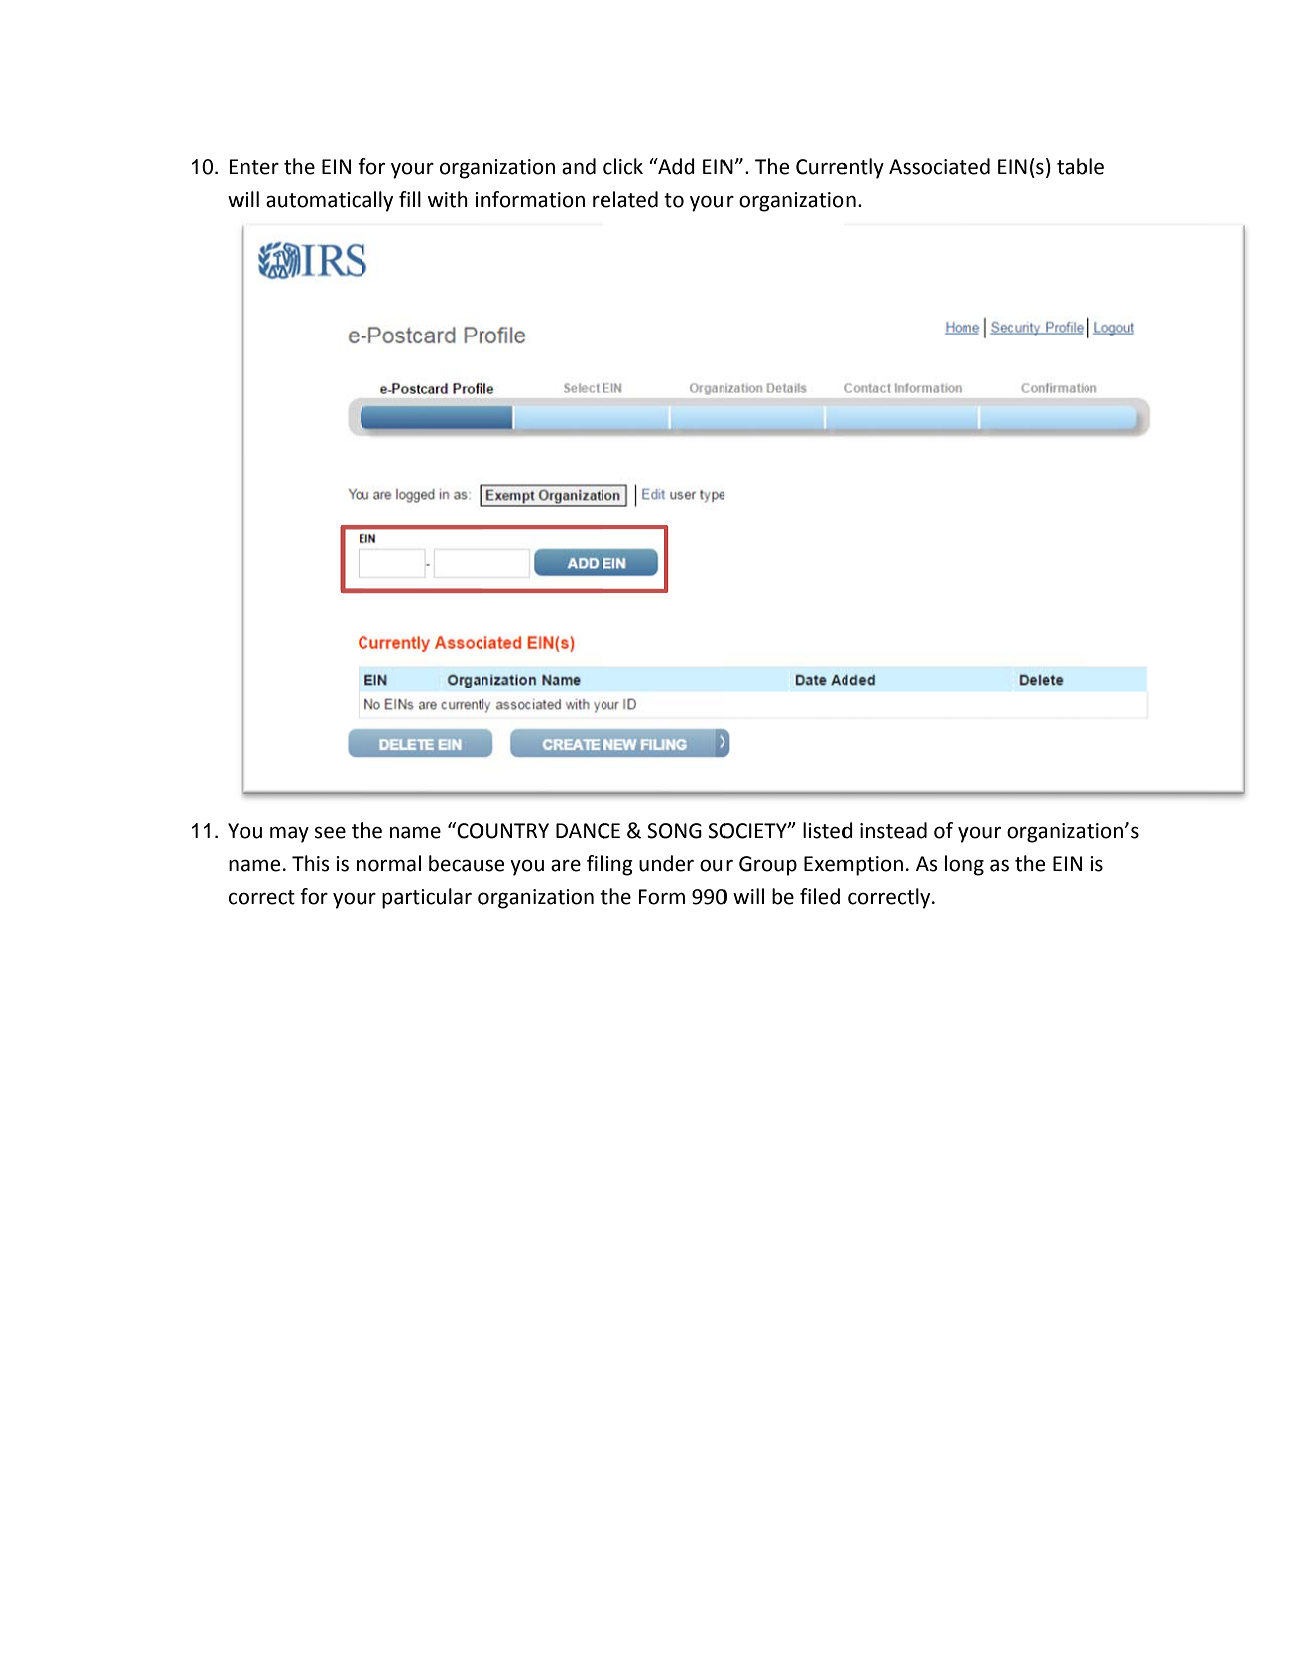 This image has height=1671, width=1292. What do you see at coordinates (675, 166) in the image?
I see `Add` at bounding box center [675, 166].
